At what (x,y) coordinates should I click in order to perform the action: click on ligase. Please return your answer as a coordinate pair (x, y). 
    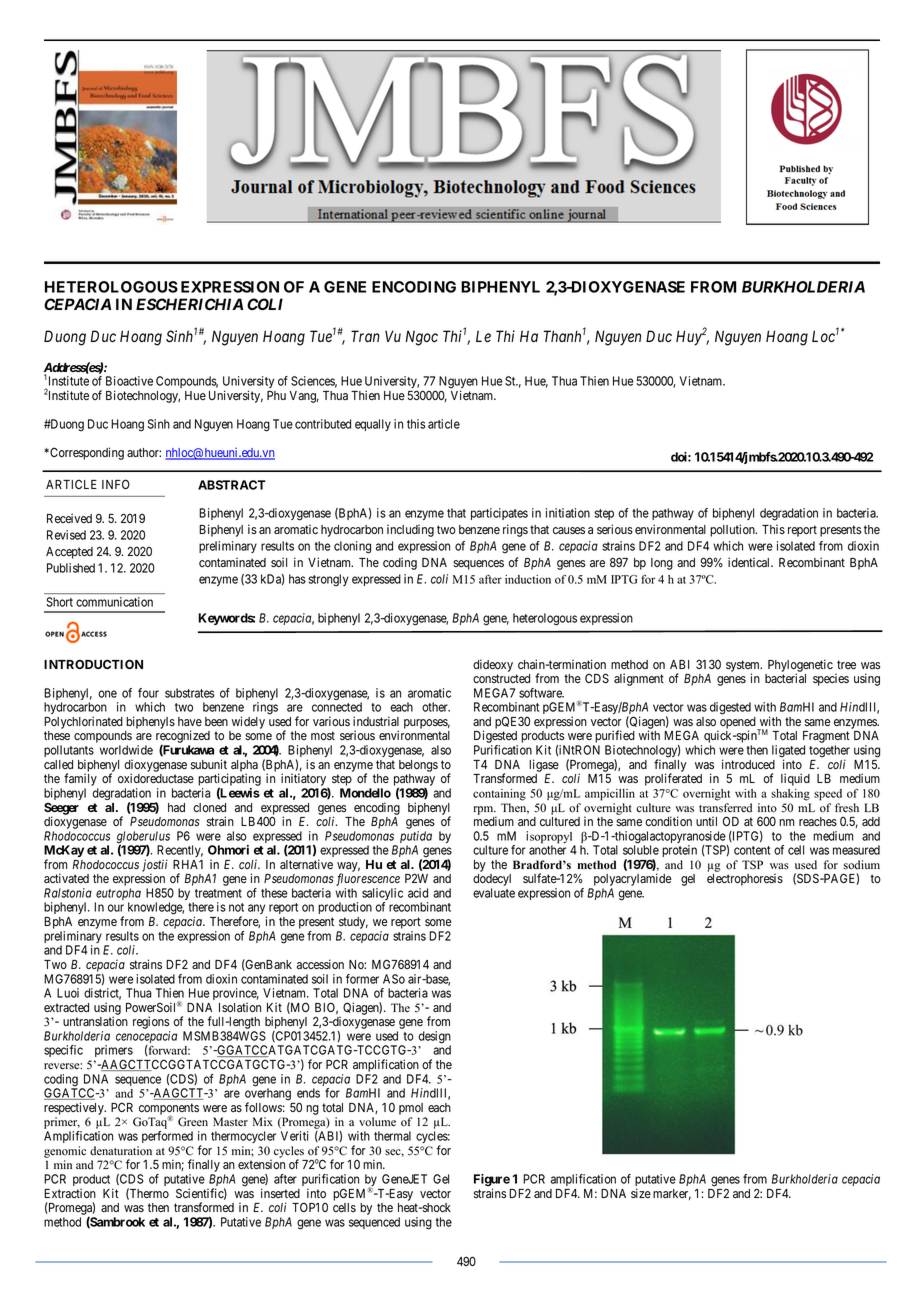
    Looking at the image, I should click on (544, 765).
